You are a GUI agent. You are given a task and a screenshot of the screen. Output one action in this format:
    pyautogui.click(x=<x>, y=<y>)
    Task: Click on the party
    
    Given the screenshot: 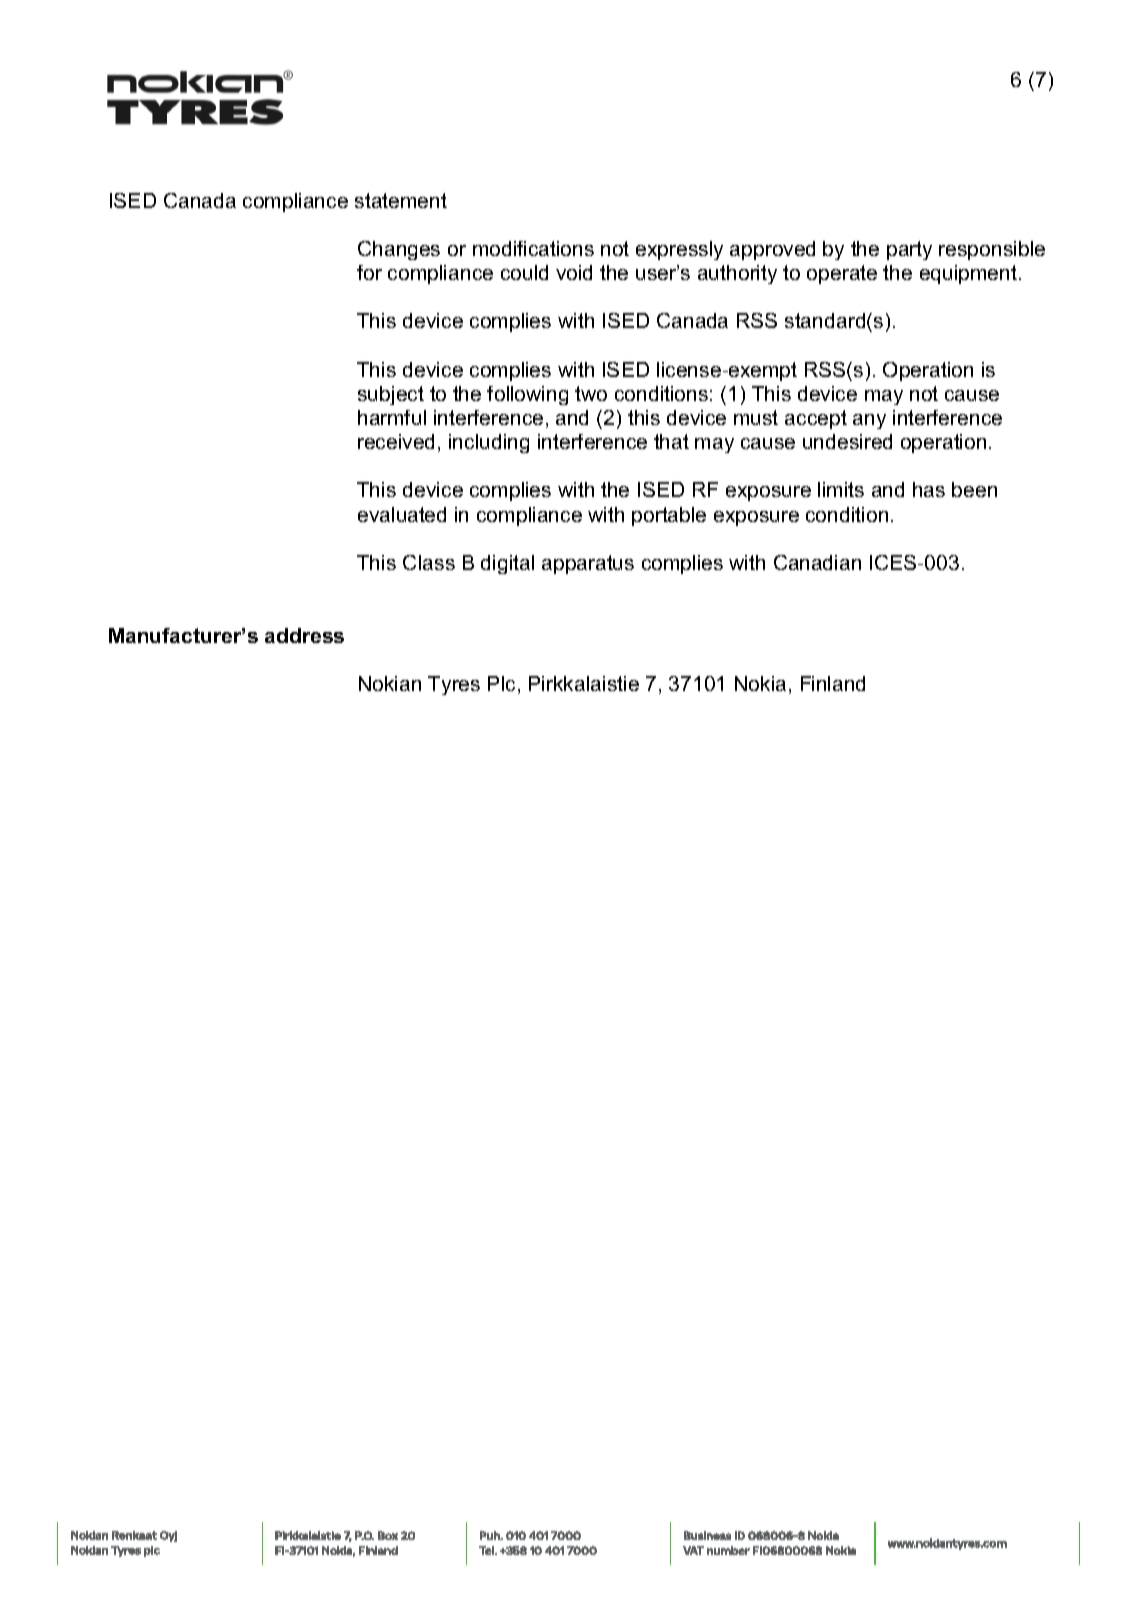 What is the action you would take?
    pyautogui.click(x=909, y=250)
